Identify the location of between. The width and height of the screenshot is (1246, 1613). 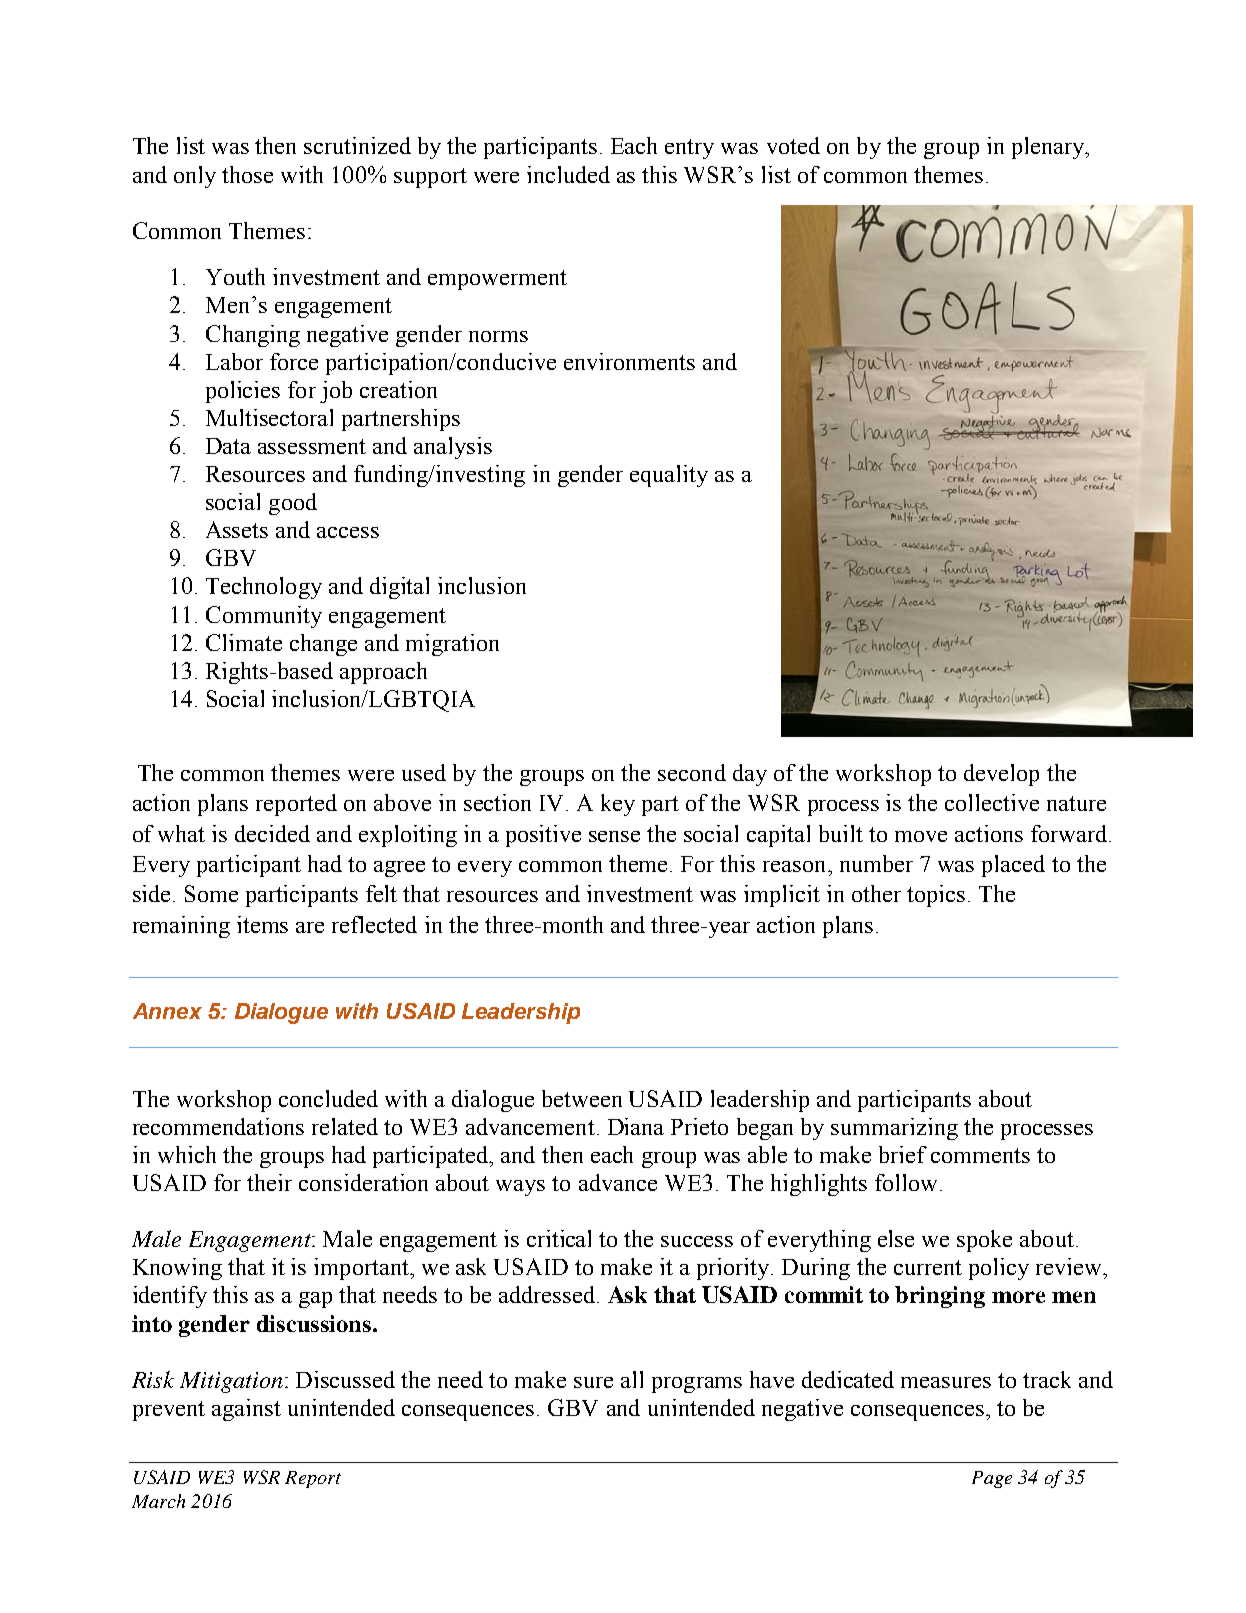
(582, 1098).
